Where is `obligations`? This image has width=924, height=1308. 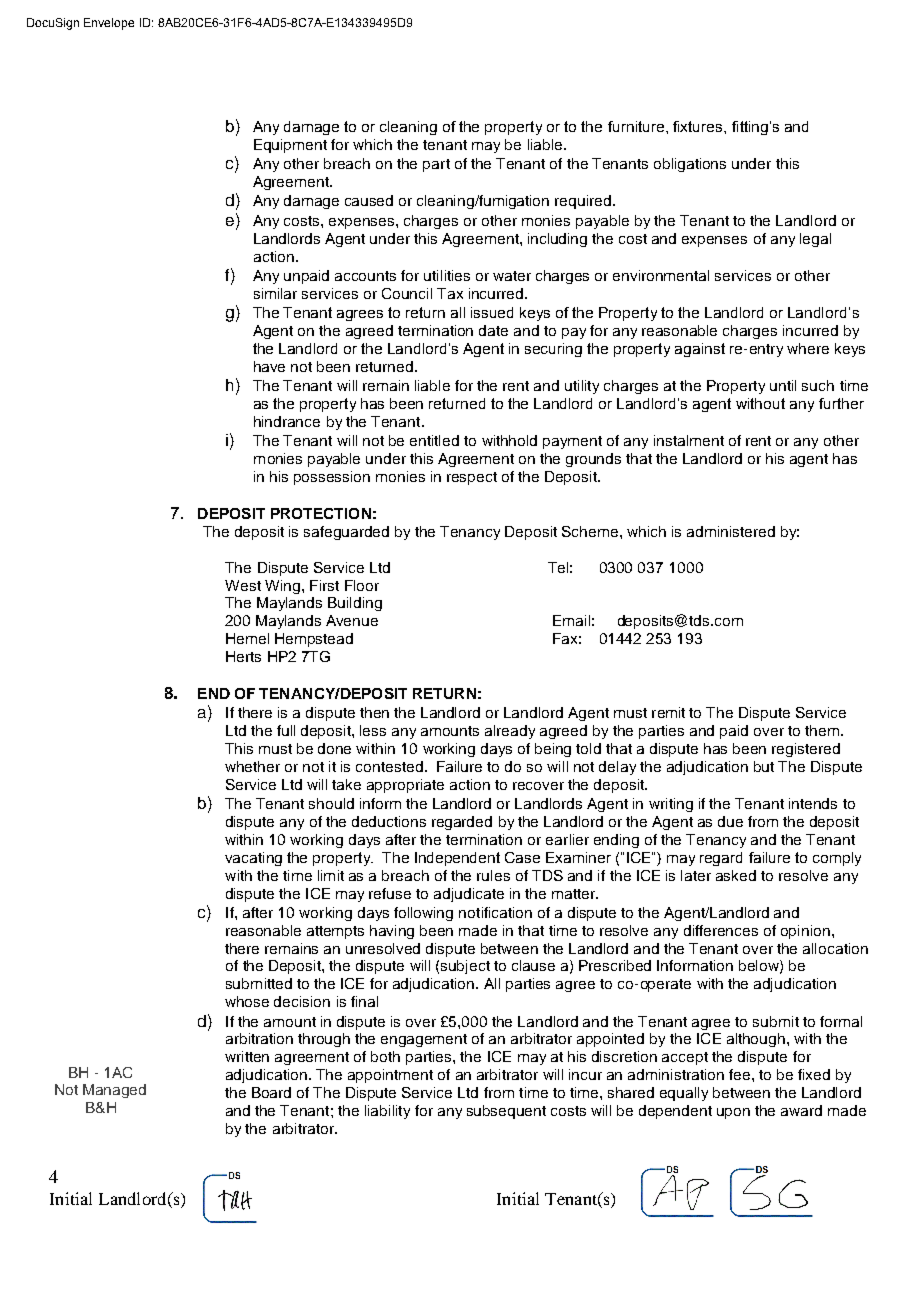 obligations is located at coordinates (690, 165).
